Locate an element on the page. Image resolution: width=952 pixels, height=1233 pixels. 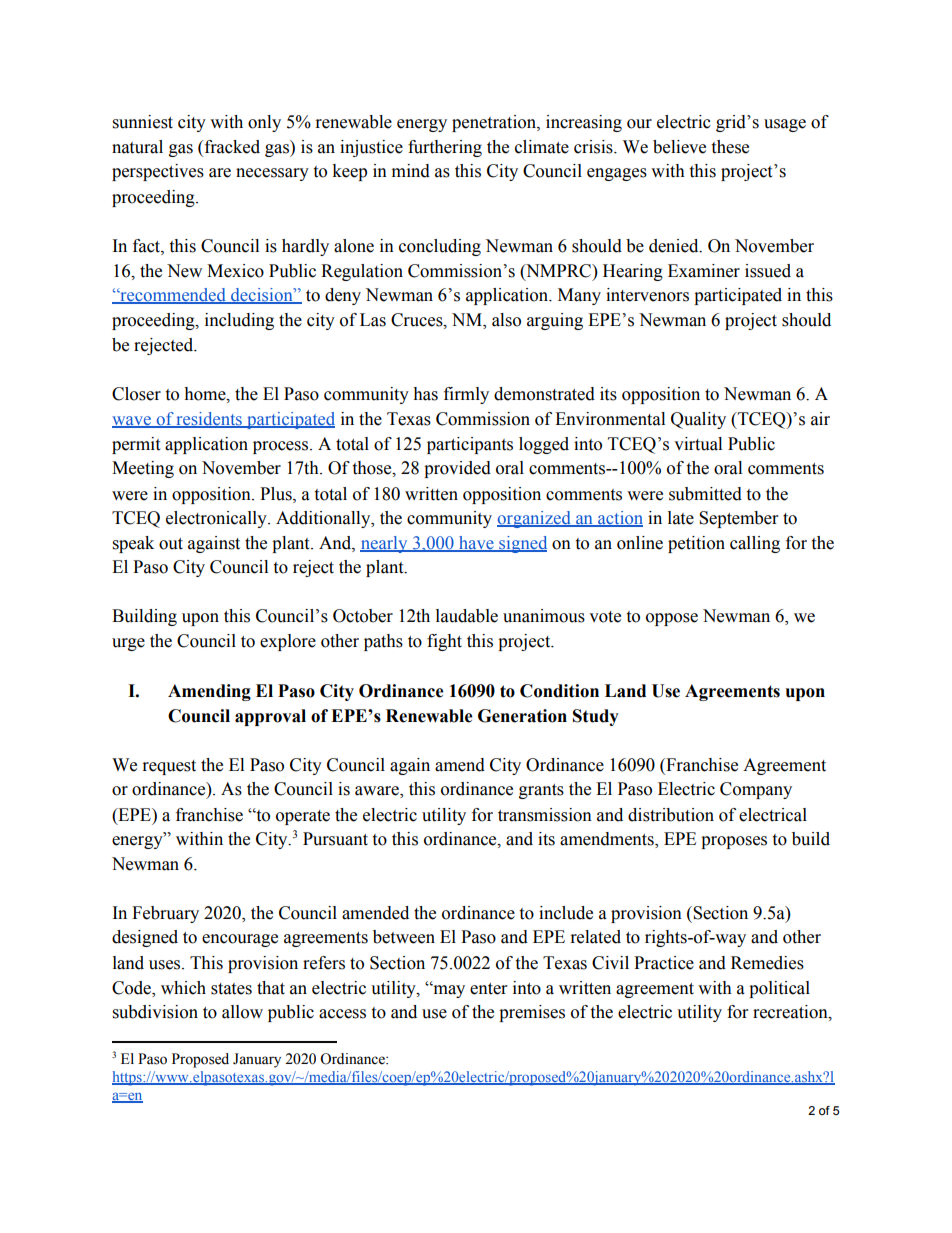
out is located at coordinates (171, 544).
